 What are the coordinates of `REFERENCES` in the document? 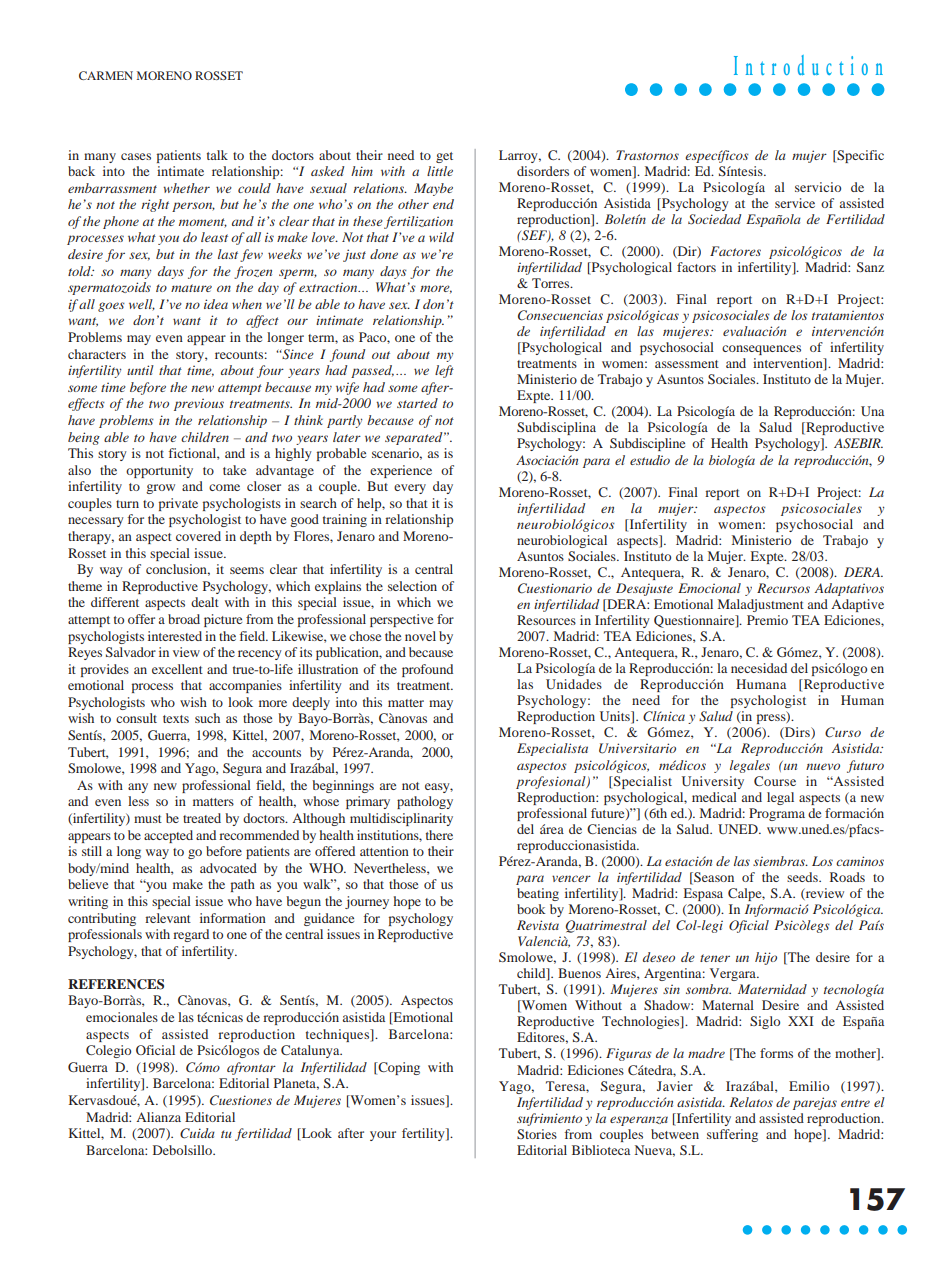 It's located at (116, 984).
